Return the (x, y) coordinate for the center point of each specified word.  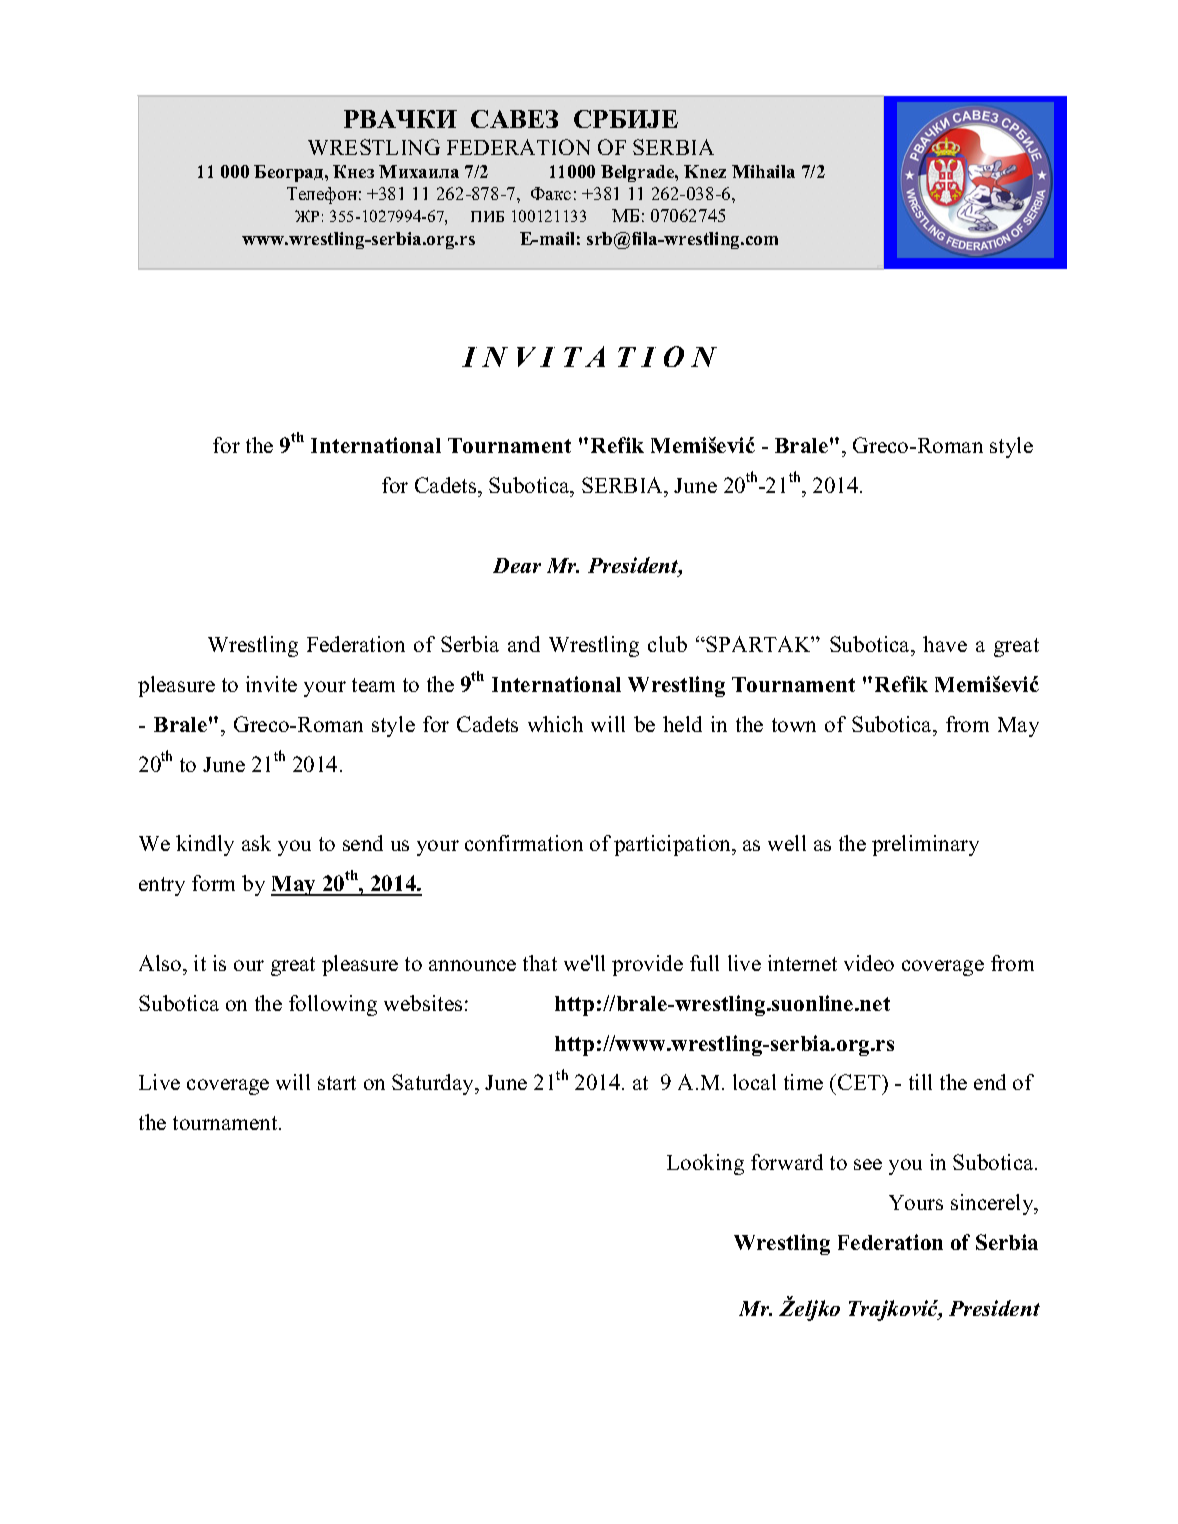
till (920, 1082)
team (373, 685)
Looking (705, 1164)
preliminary (925, 845)
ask (256, 843)
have (945, 644)
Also (161, 963)
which (555, 724)
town (794, 725)
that (540, 963)
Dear (517, 565)
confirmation (524, 843)
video (869, 963)
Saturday (434, 1084)
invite (271, 684)
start (337, 1083)
